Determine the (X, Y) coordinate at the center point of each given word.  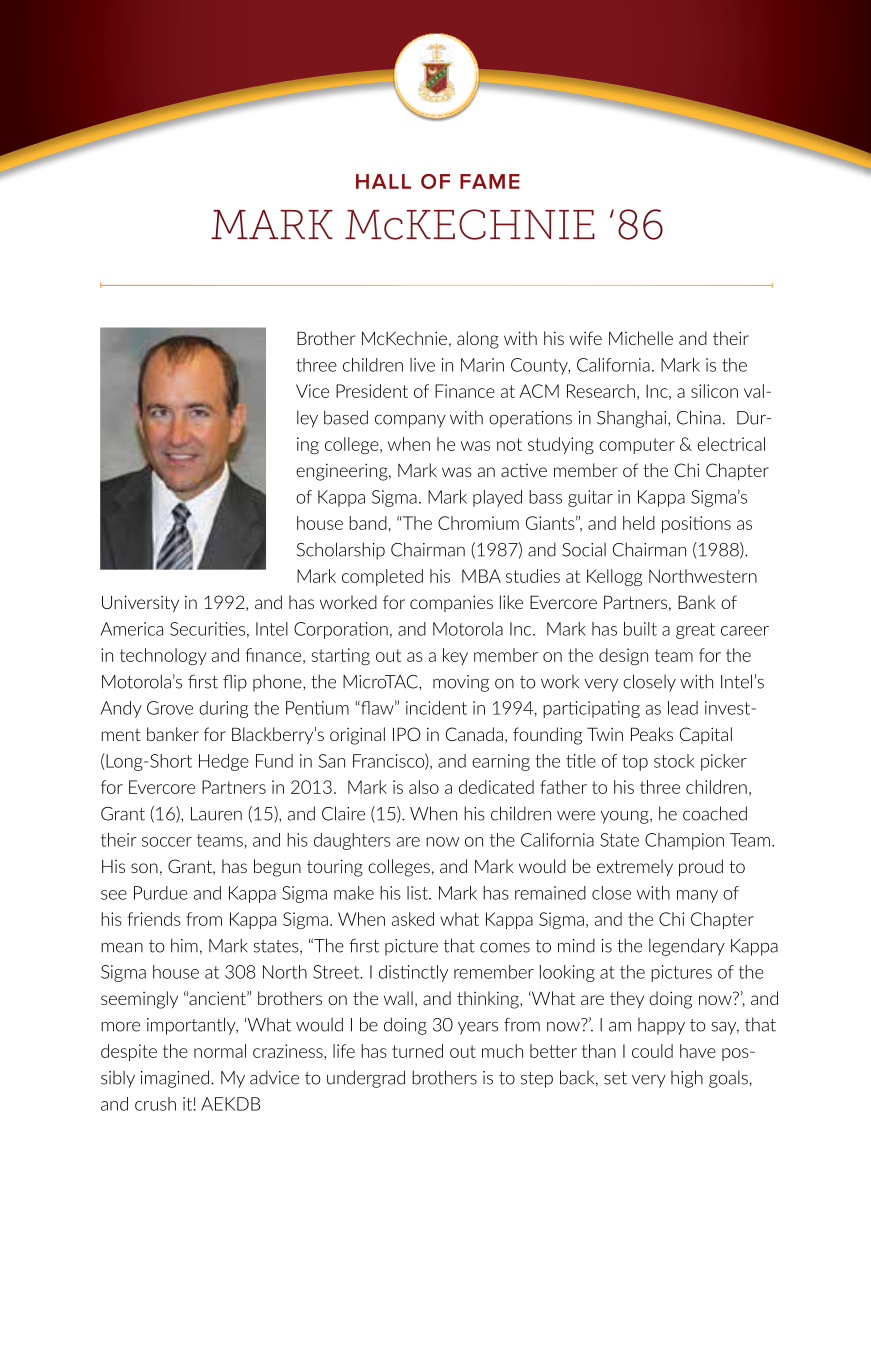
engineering (343, 472)
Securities (207, 629)
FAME (490, 181)
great (695, 631)
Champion (684, 841)
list (418, 893)
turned (417, 1051)
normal (220, 1051)
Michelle (641, 338)
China (699, 417)
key (455, 656)
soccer (167, 842)
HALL (383, 181)
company (410, 421)
